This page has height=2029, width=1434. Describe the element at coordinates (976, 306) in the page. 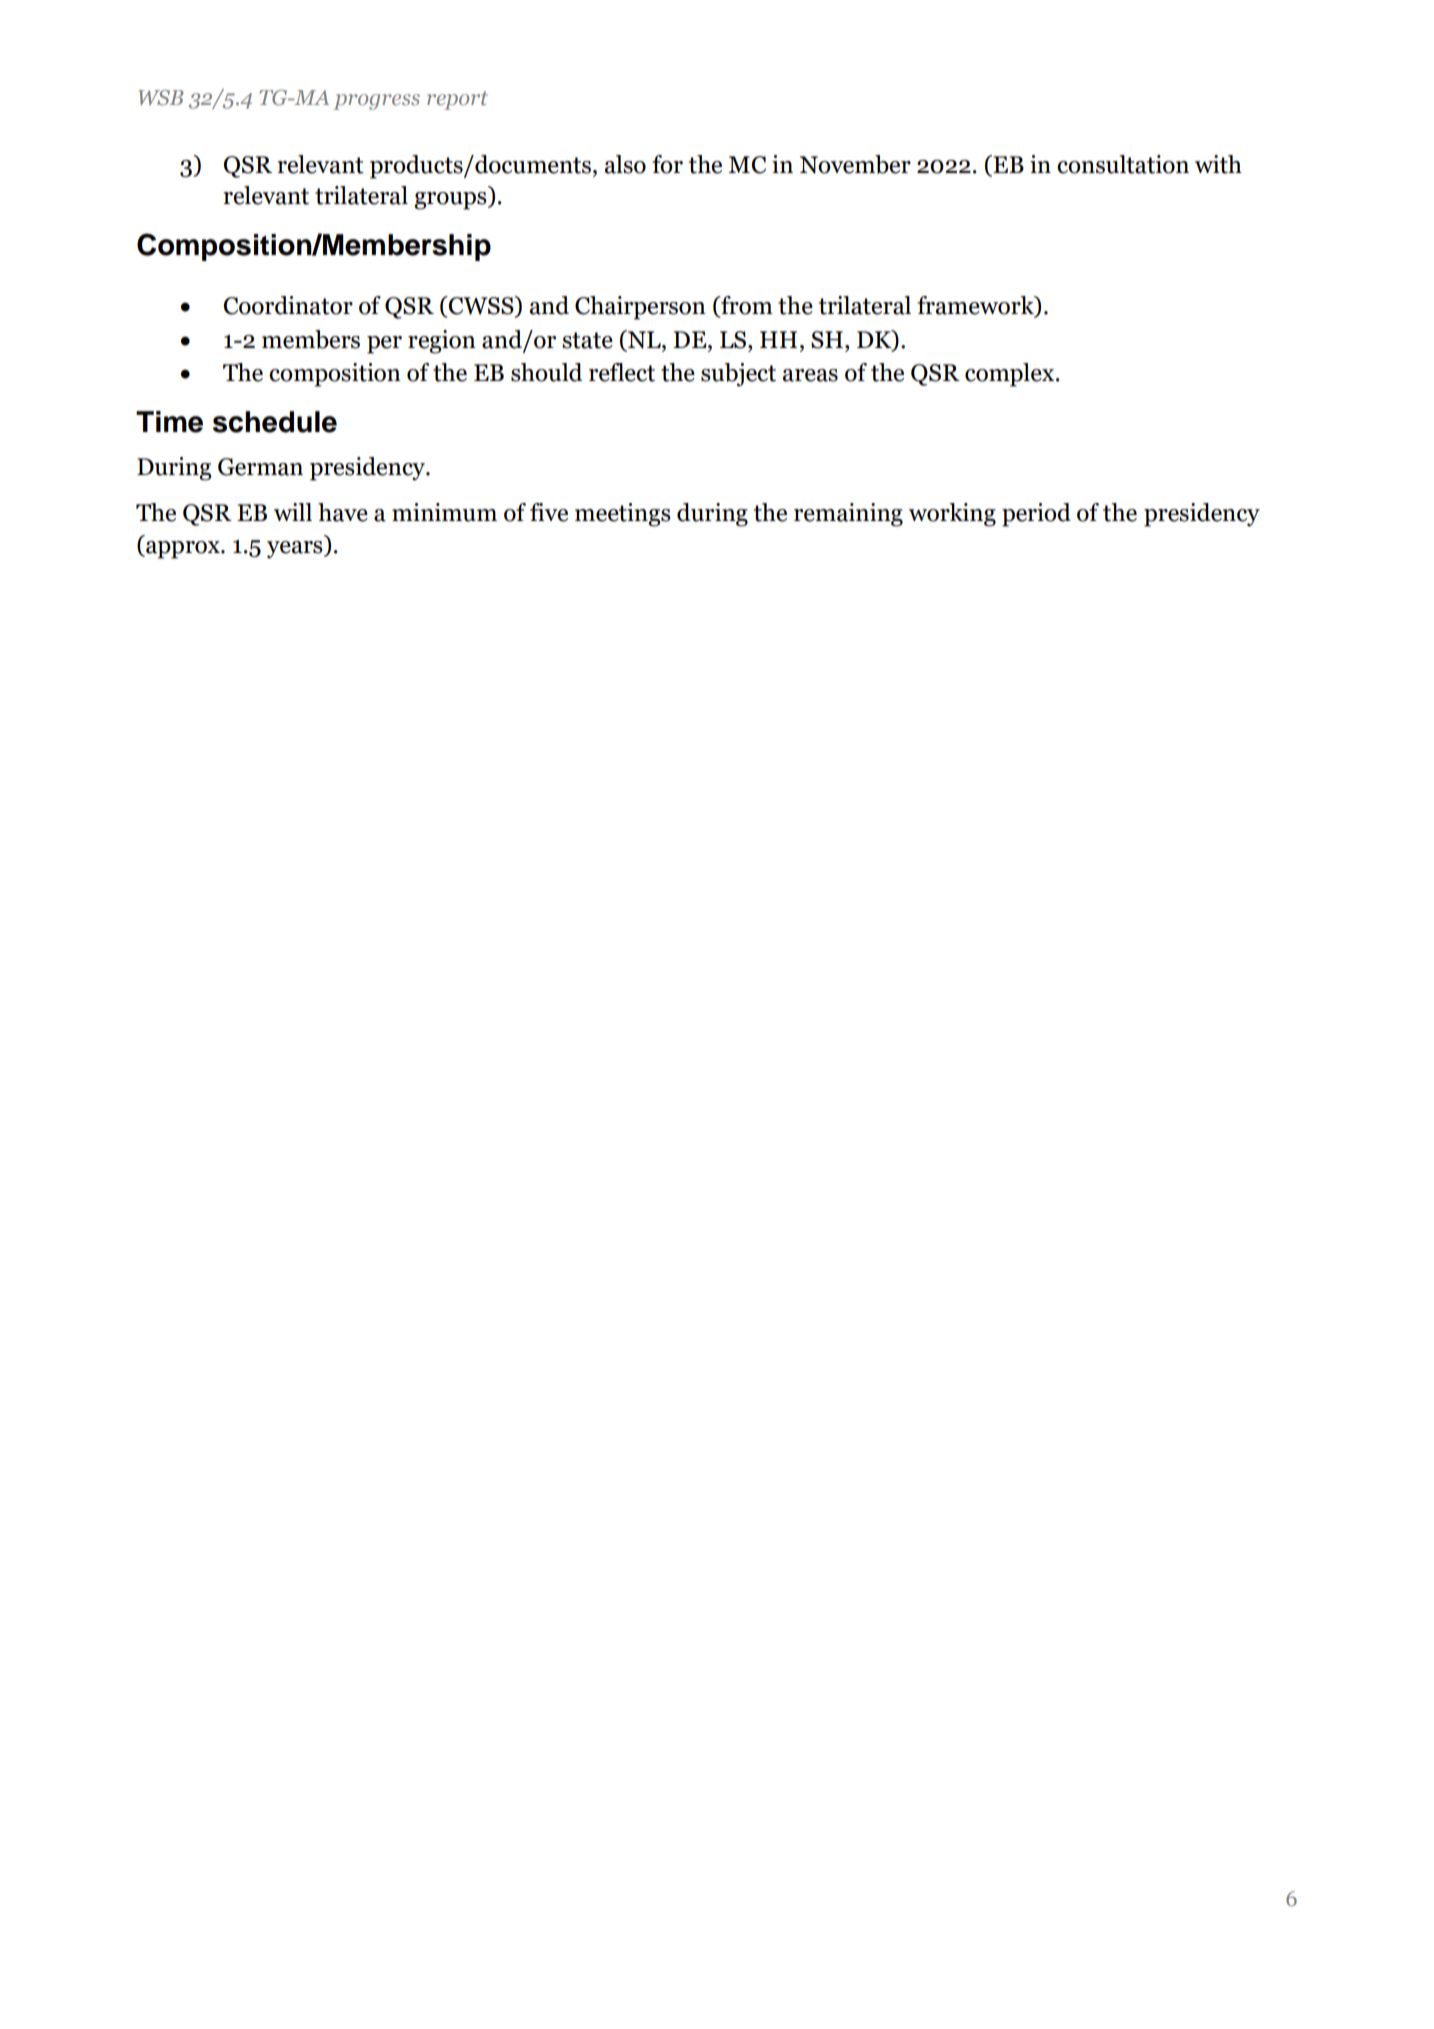

I see `framework` at that location.
